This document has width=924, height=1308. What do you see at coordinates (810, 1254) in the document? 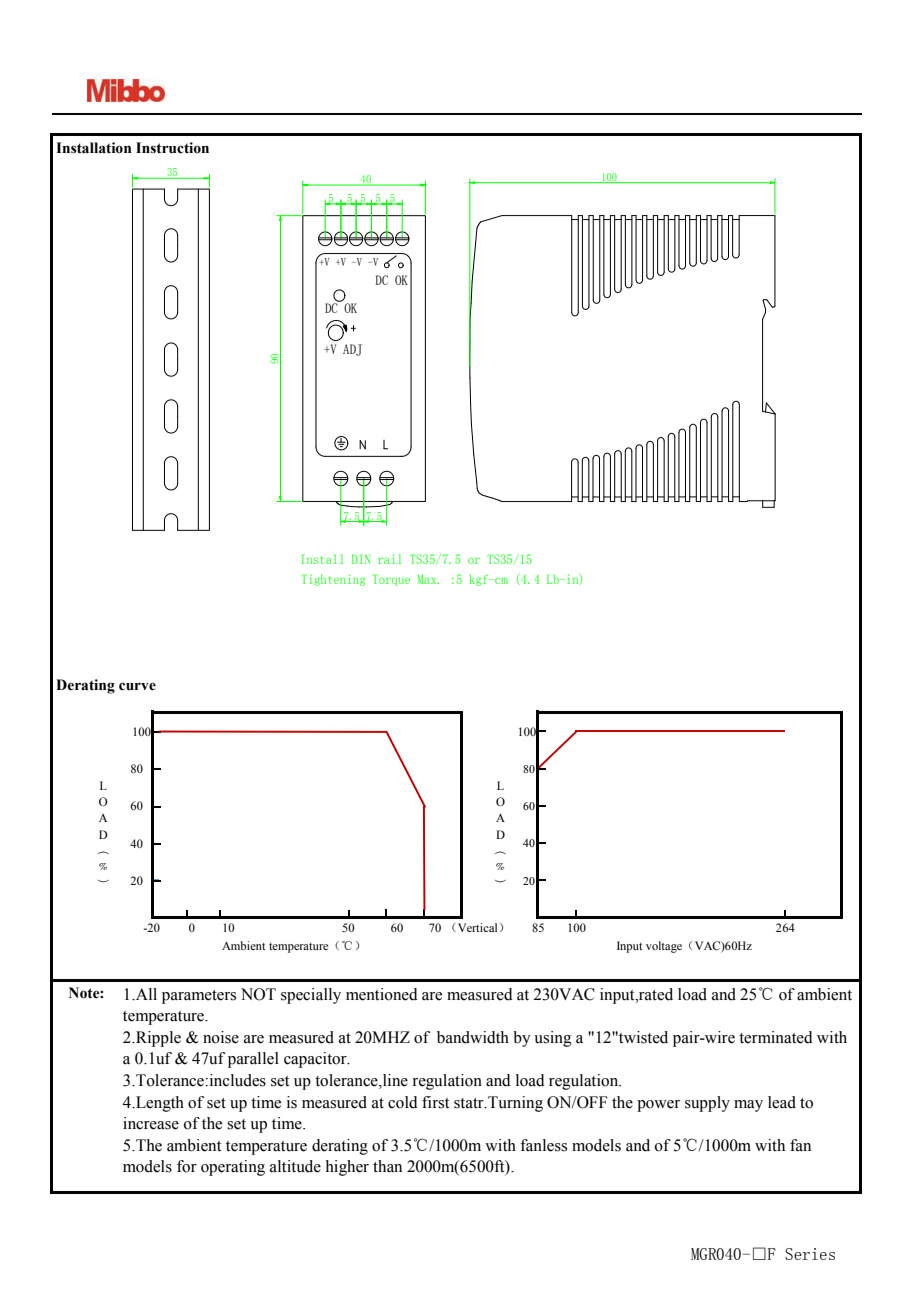
I see `Series` at bounding box center [810, 1254].
